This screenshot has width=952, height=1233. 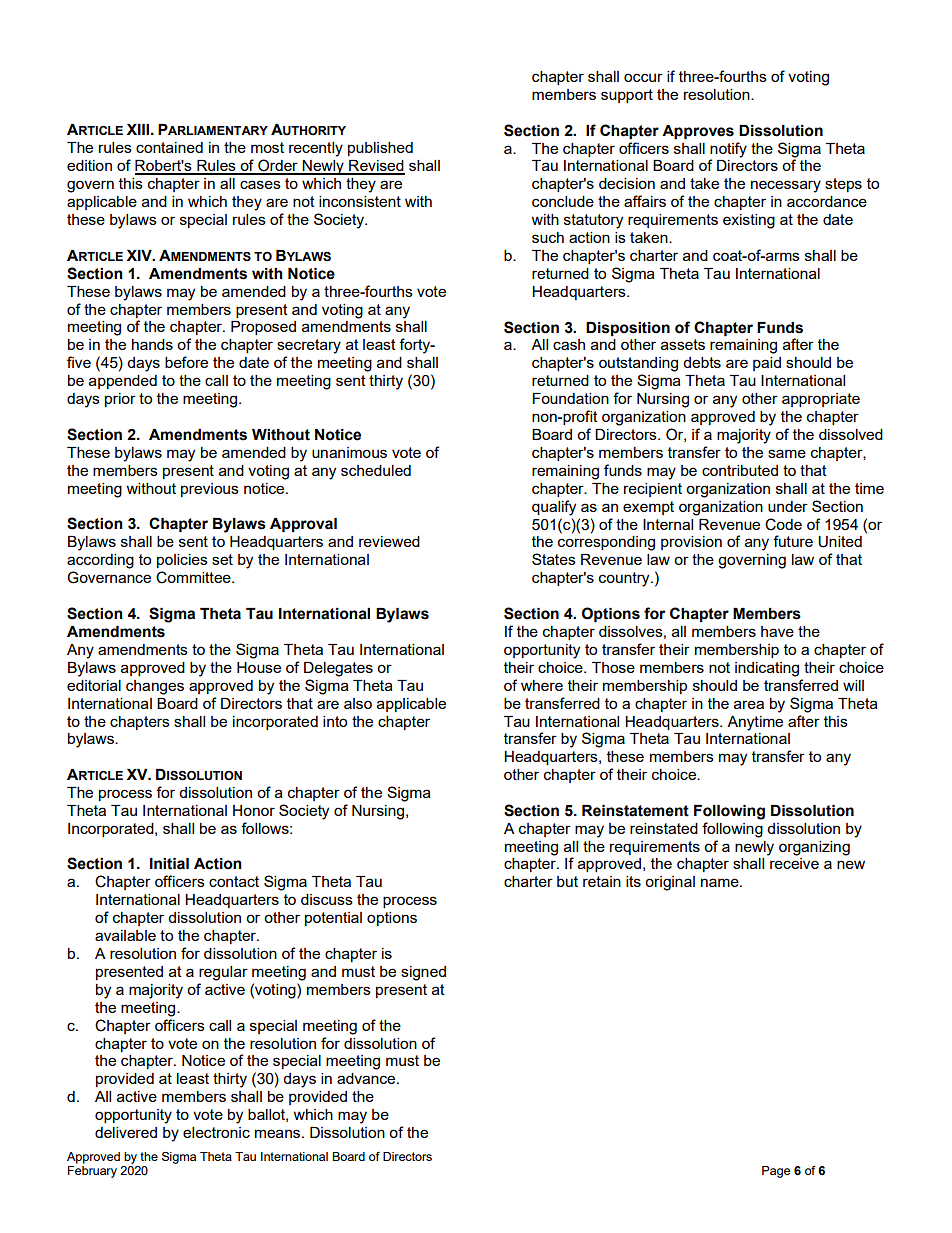 I want to click on retain, so click(x=602, y=881).
